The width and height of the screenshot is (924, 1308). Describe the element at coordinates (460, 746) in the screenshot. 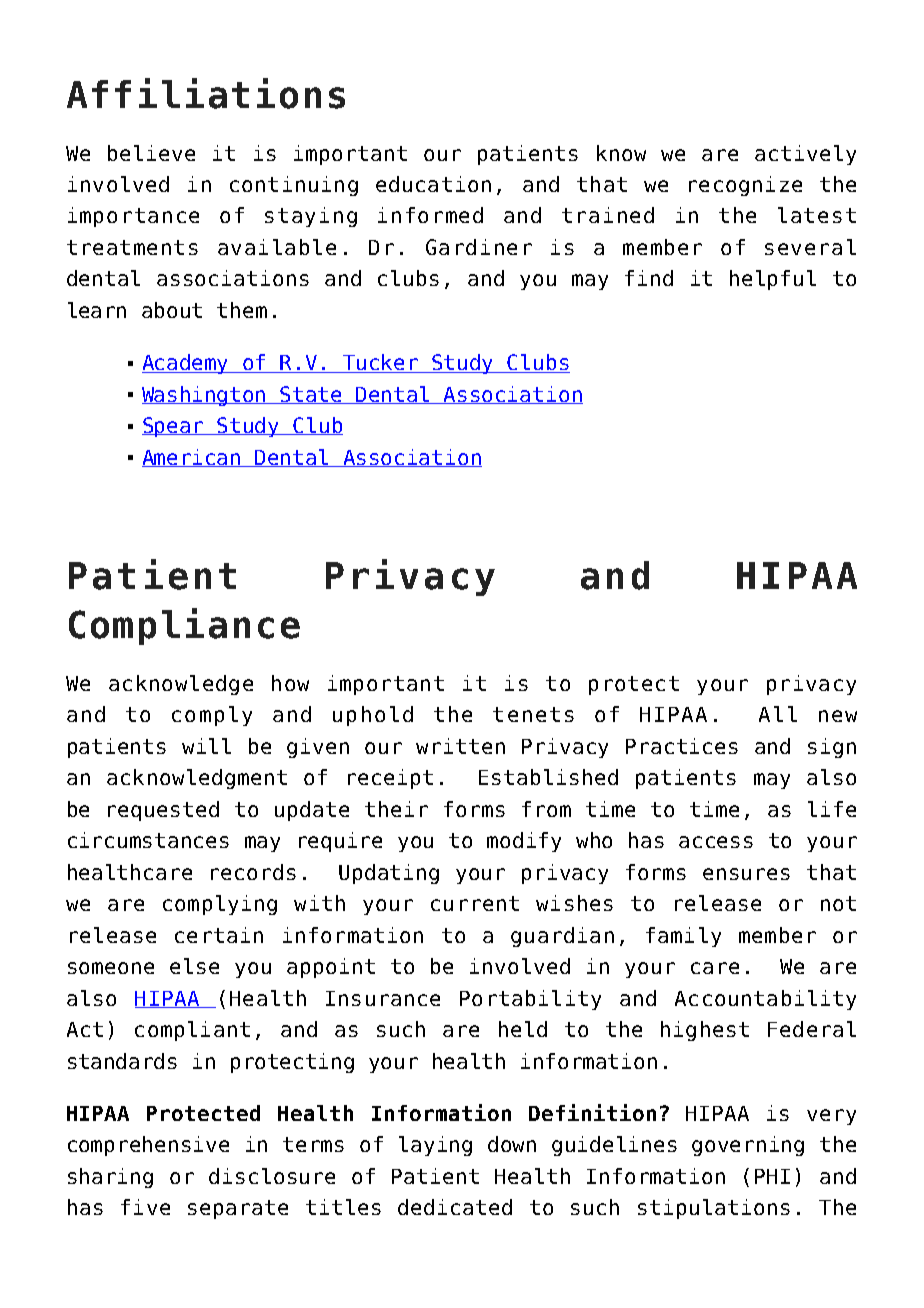

I see `written` at that location.
